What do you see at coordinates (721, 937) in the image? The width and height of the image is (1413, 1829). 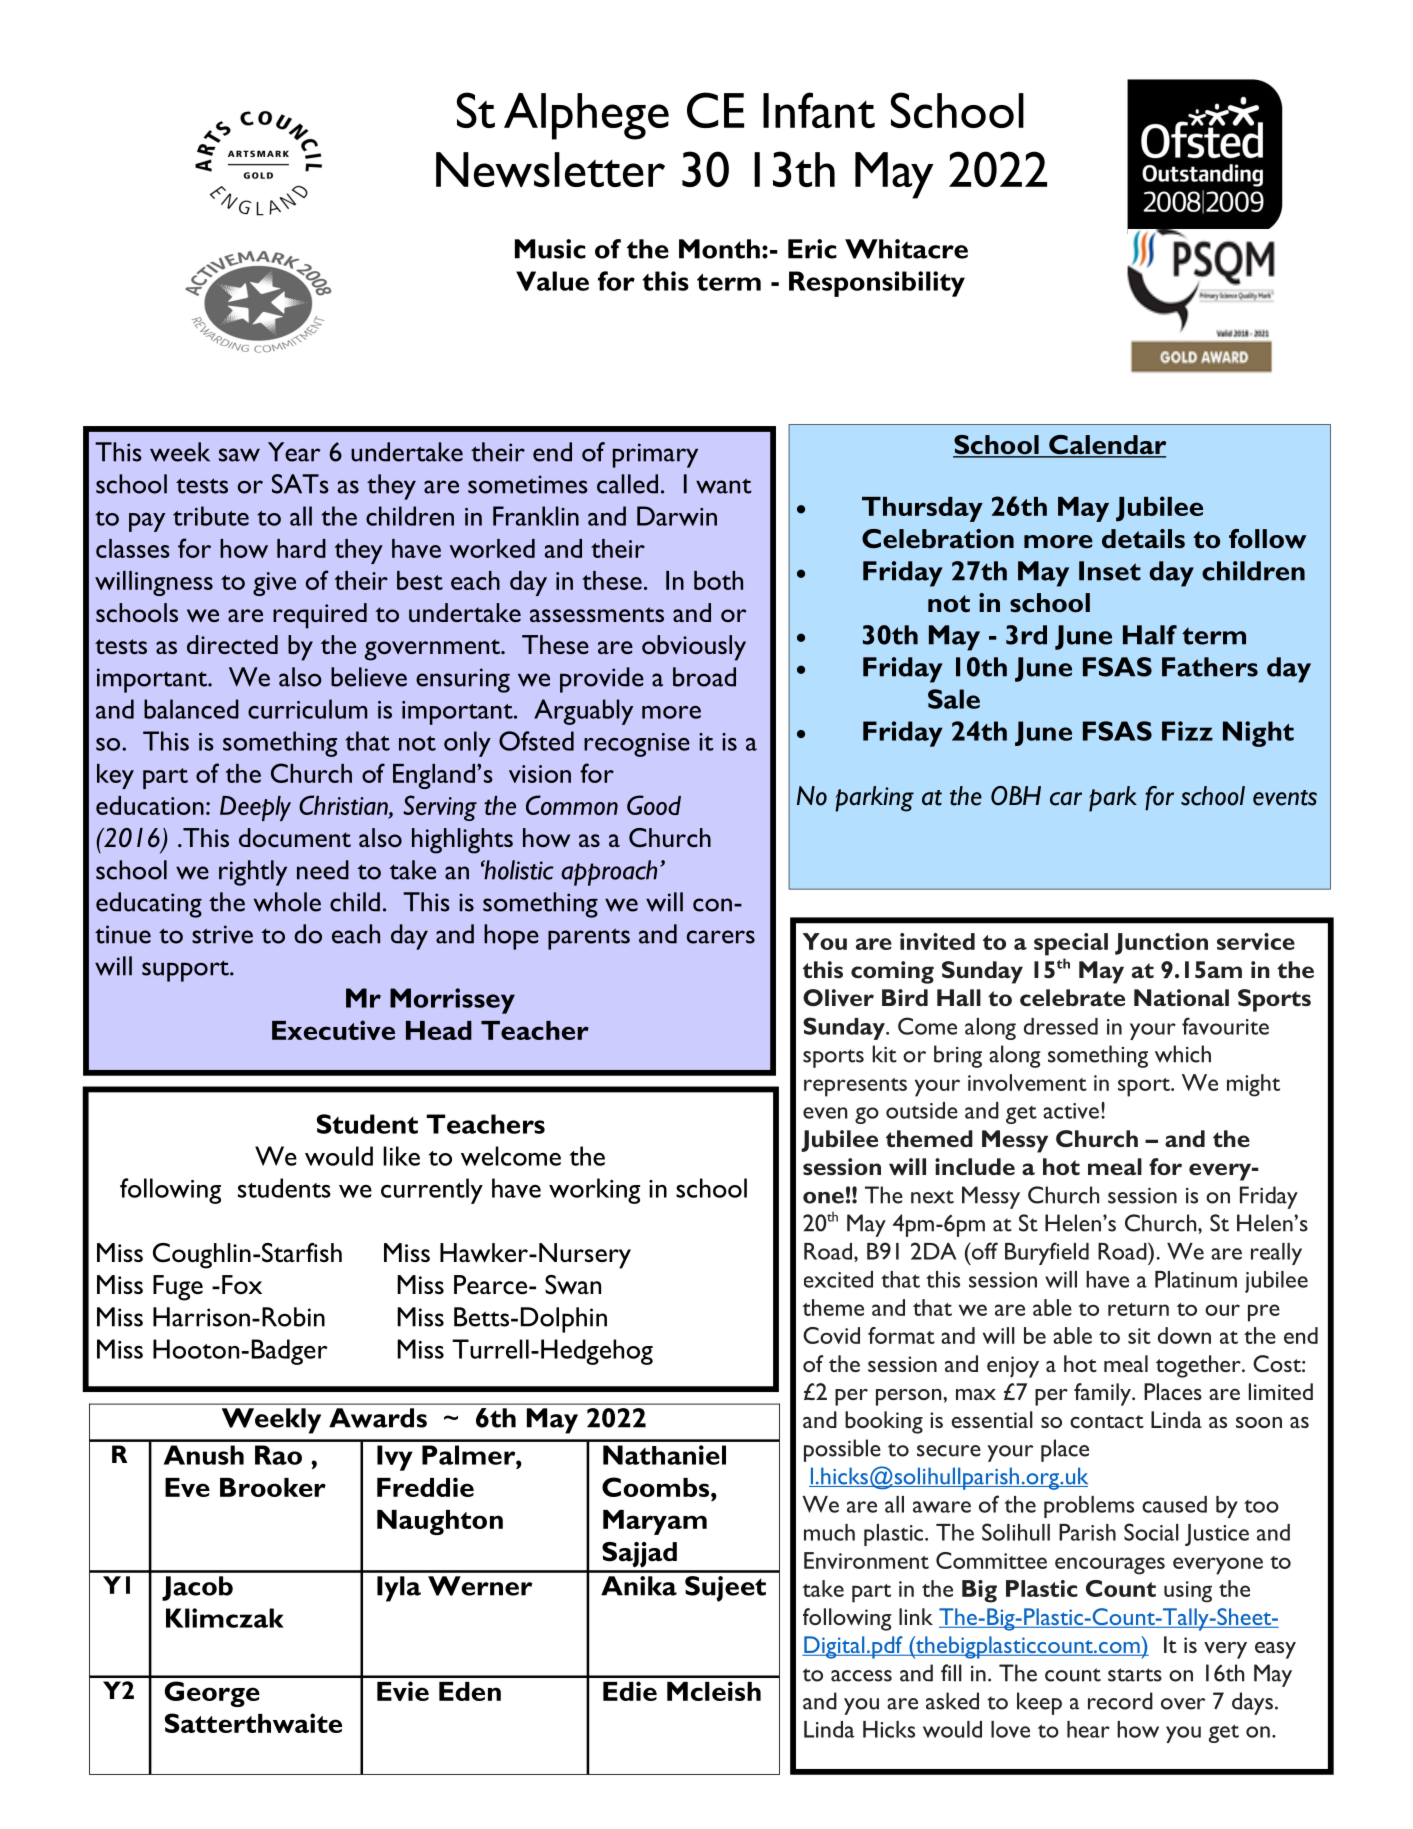 I see `carers` at bounding box center [721, 937].
